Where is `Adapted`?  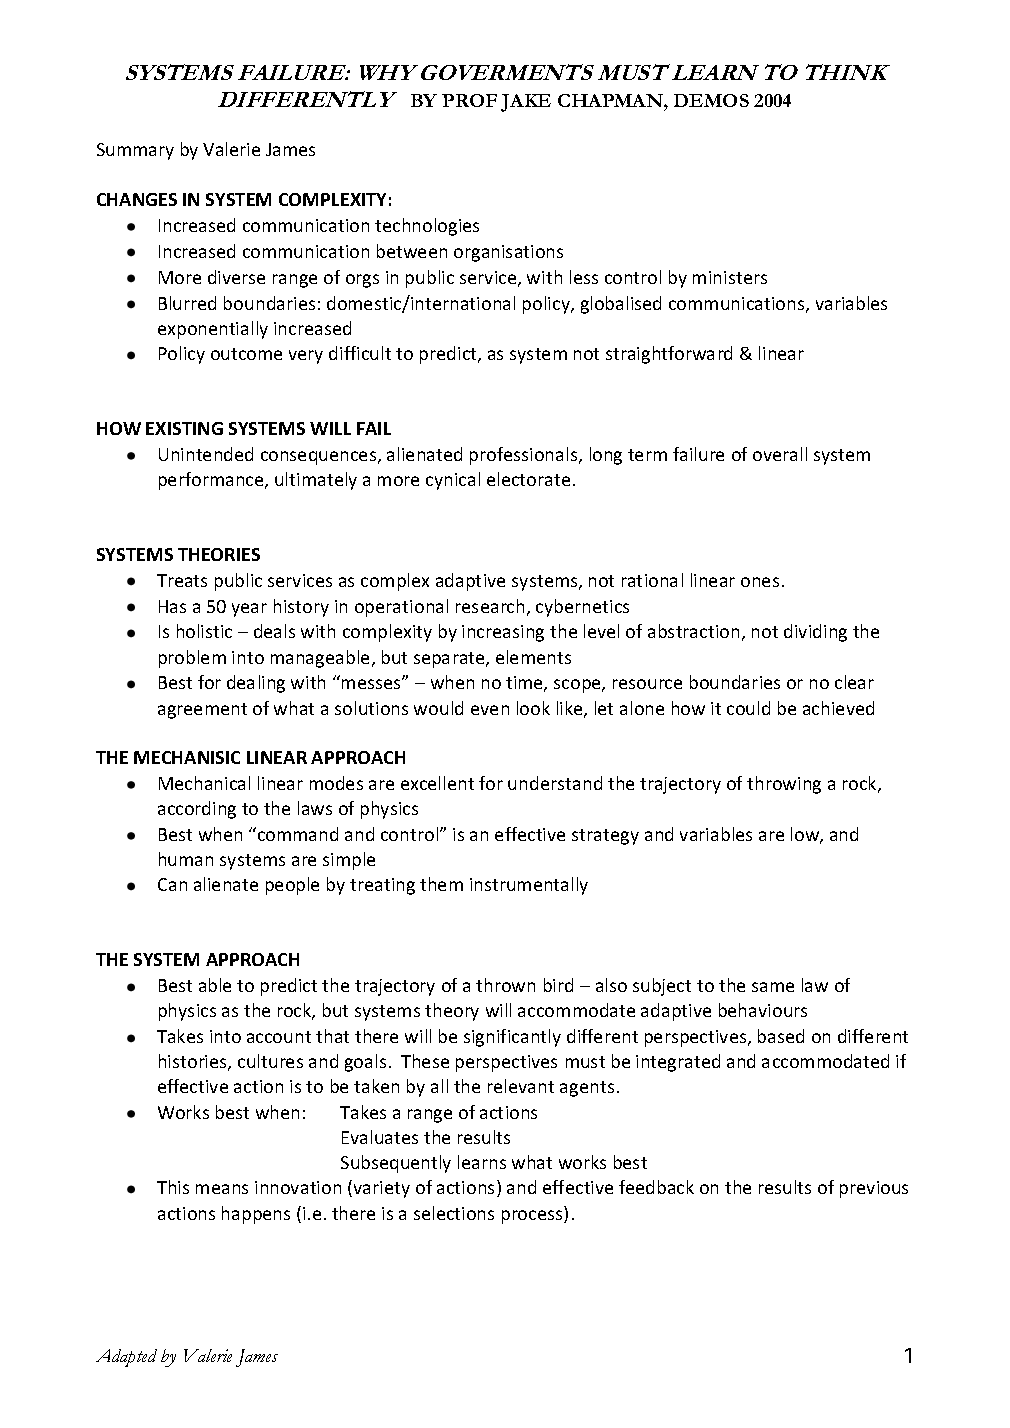 Adapted is located at coordinates (126, 1358).
